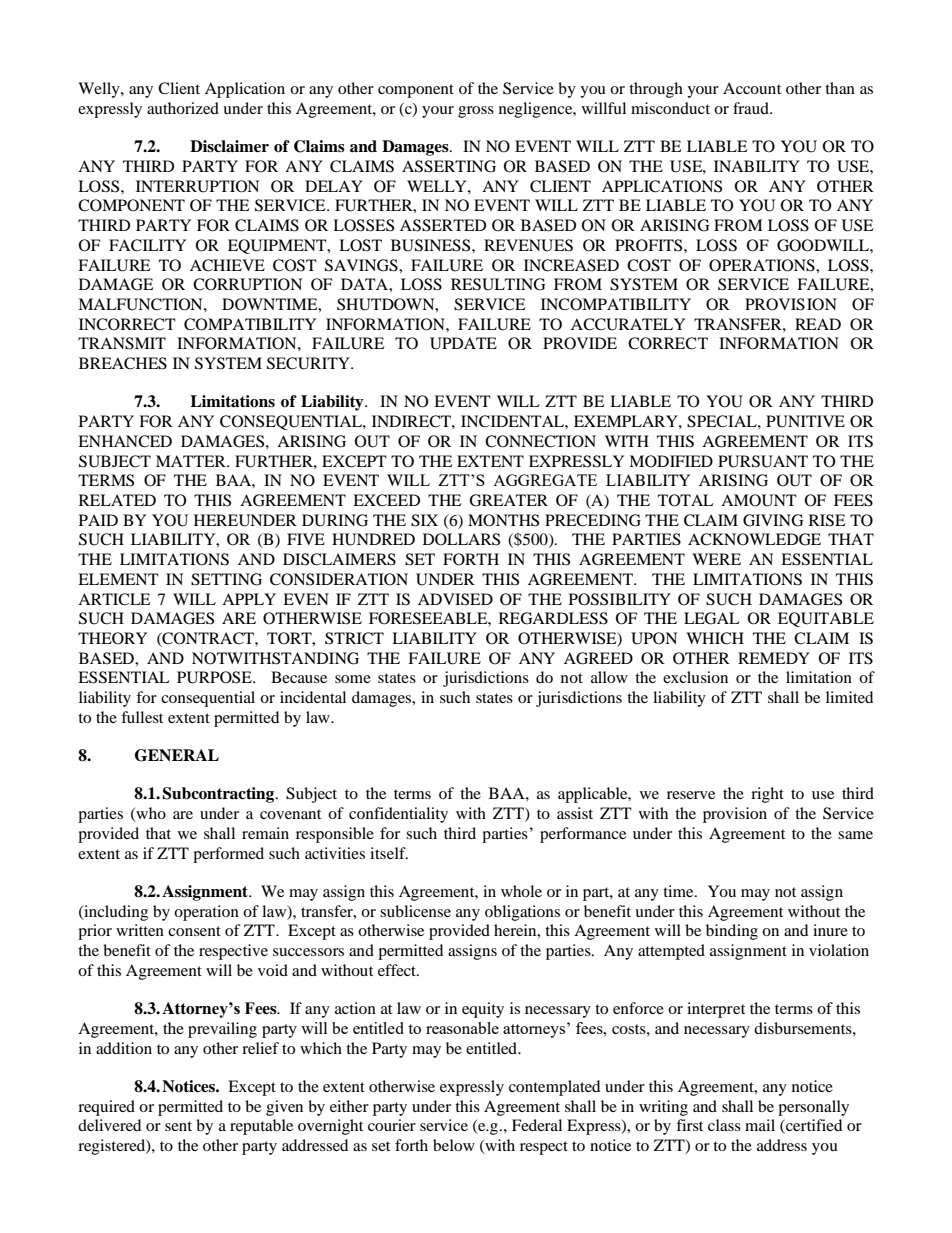 Image resolution: width=952 pixels, height=1233 pixels. I want to click on LEGAL, so click(712, 618).
